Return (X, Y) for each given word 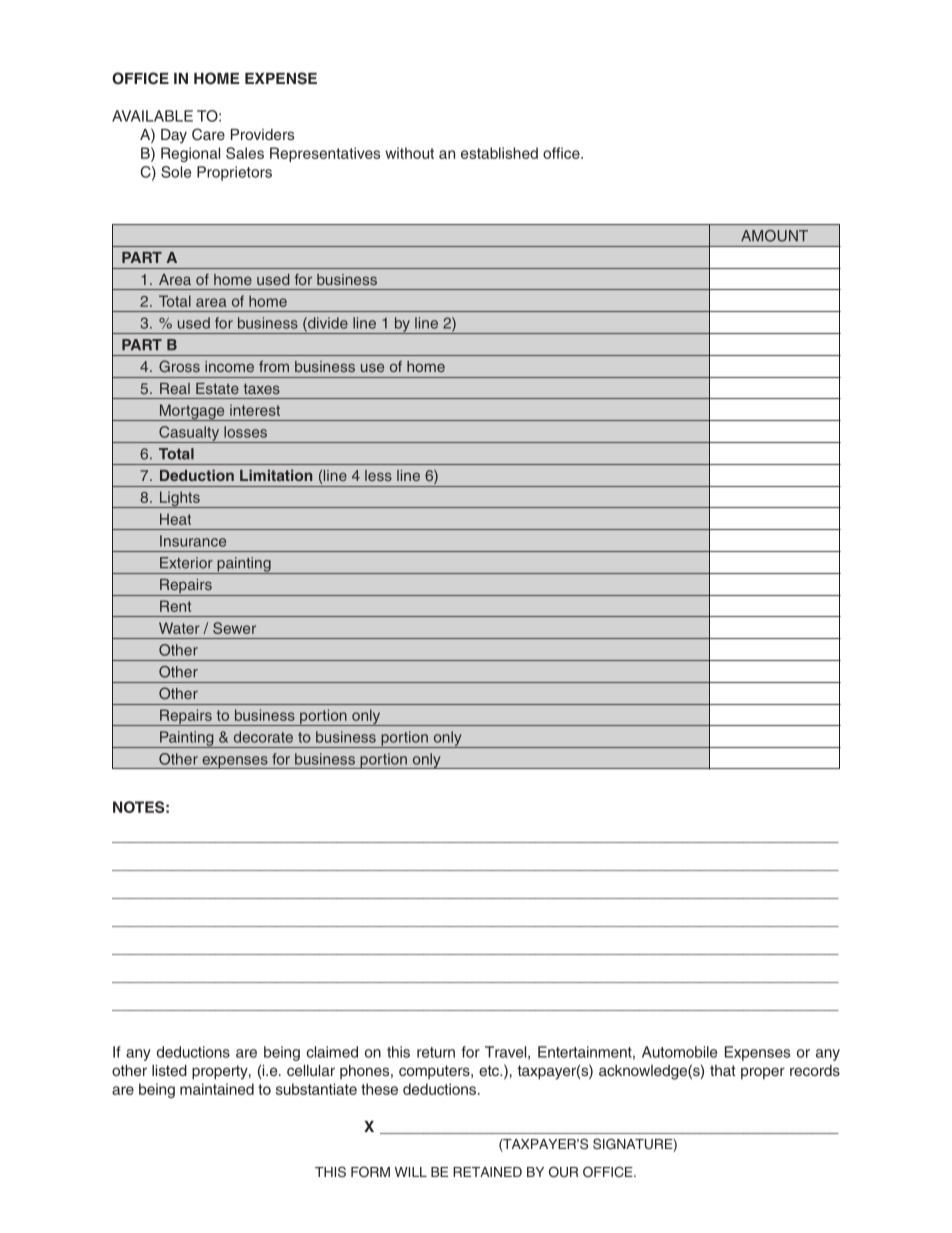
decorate (263, 737)
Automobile (679, 1052)
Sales (245, 153)
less (378, 475)
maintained (217, 1089)
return (436, 1052)
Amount (774, 236)
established (499, 153)
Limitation (276, 475)
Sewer (234, 628)
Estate (217, 388)
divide (327, 324)
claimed (332, 1052)
